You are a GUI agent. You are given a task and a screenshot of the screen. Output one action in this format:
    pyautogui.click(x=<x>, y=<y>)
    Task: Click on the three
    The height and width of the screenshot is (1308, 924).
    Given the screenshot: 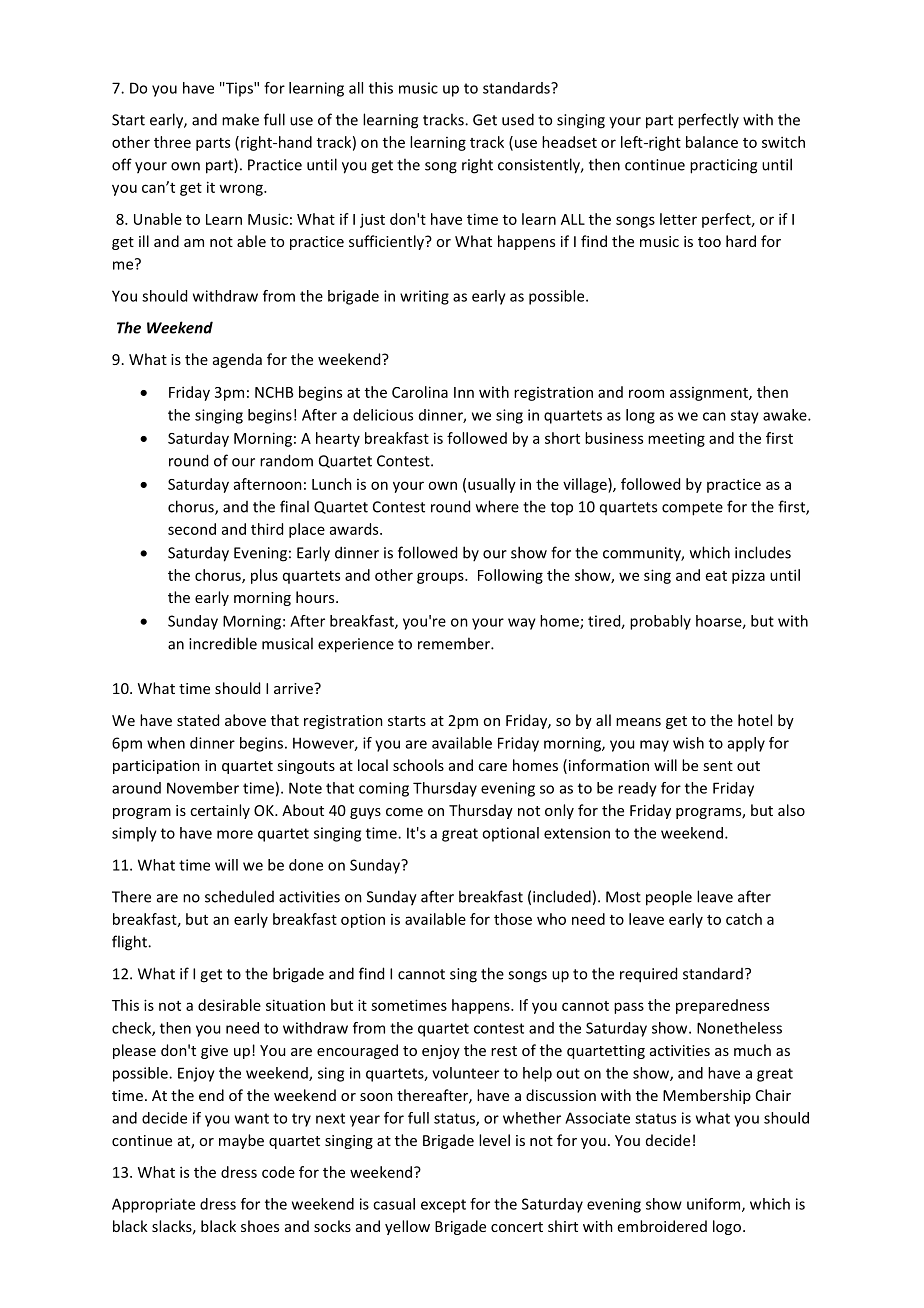 What is the action you would take?
    pyautogui.click(x=172, y=142)
